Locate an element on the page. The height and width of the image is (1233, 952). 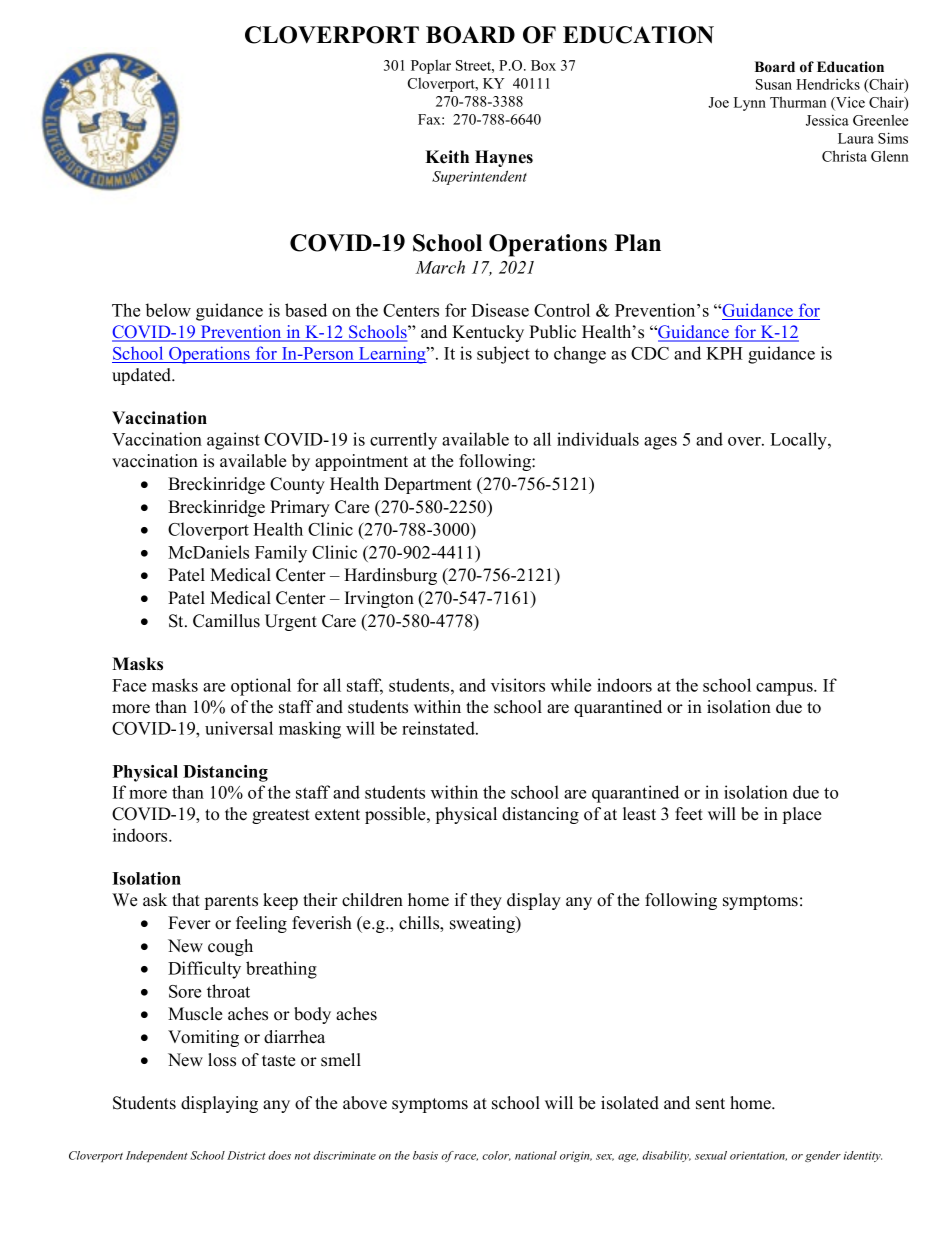
visitors is located at coordinates (518, 685).
